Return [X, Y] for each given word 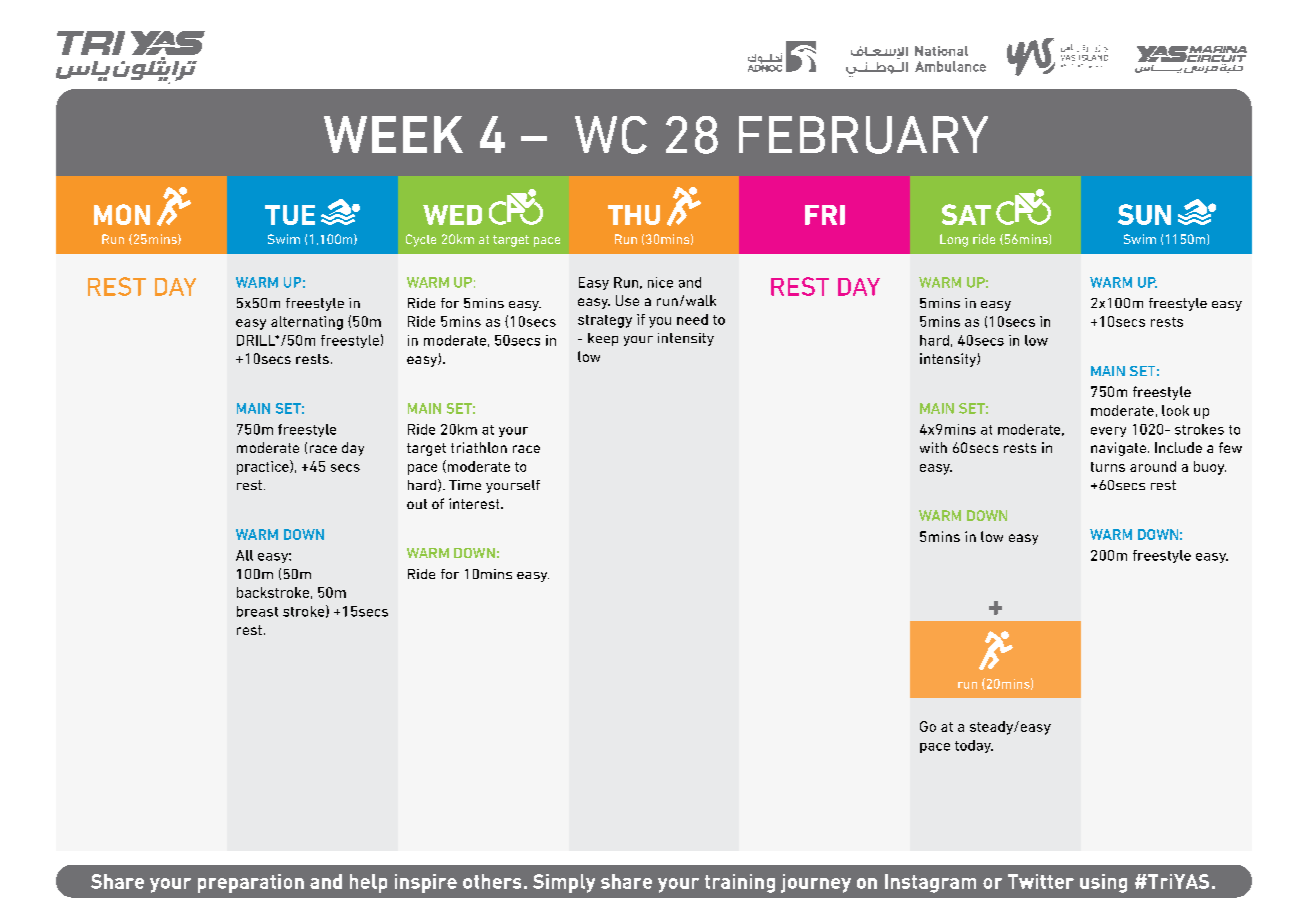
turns [1108, 467]
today [974, 746]
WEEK [393, 134]
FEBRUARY [863, 135]
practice [264, 467]
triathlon [479, 447]
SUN [1144, 214]
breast [257, 611]
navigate [1120, 449]
